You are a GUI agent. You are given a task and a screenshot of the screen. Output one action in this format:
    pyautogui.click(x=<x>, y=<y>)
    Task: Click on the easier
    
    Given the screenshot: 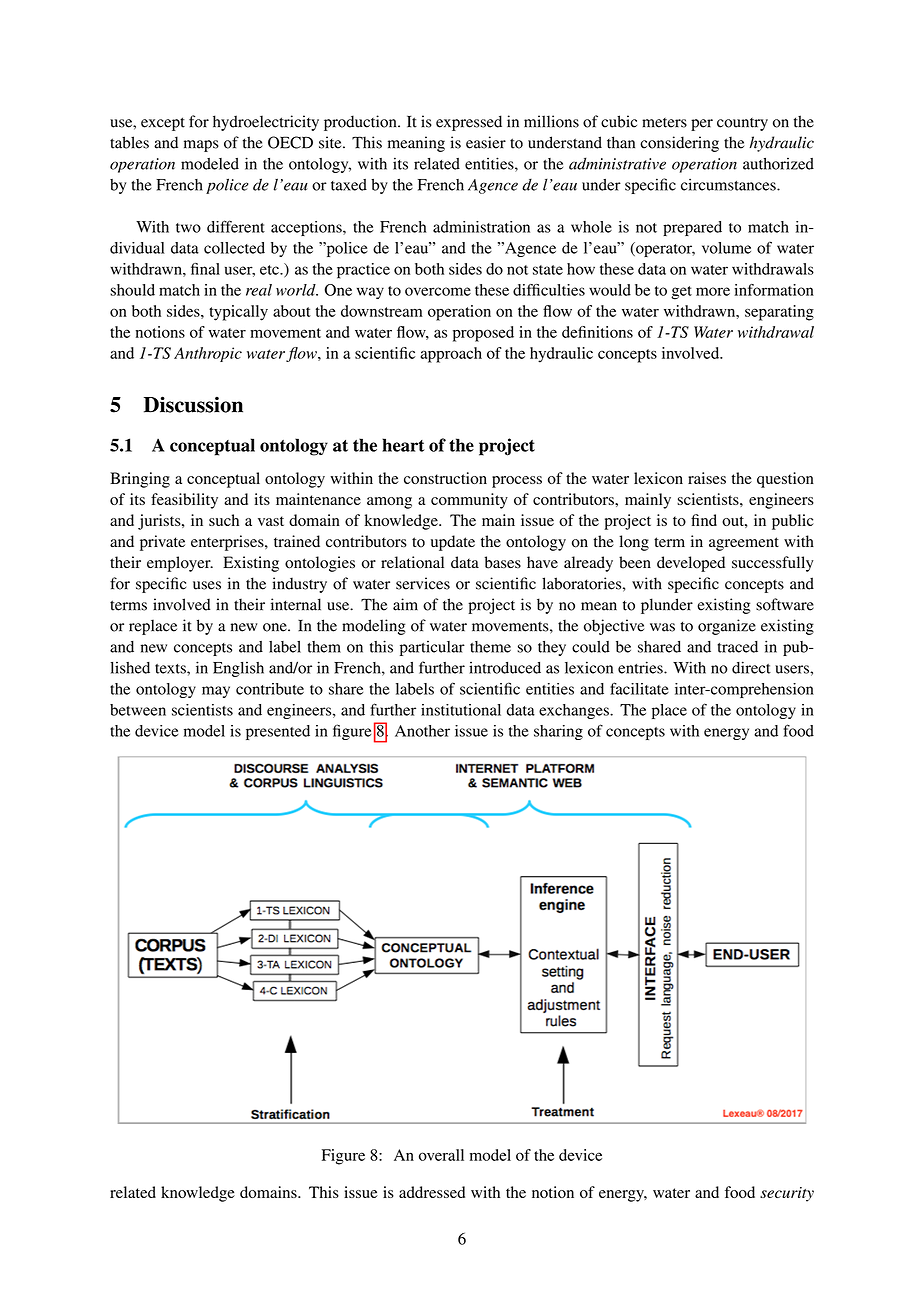 What is the action you would take?
    pyautogui.click(x=486, y=142)
